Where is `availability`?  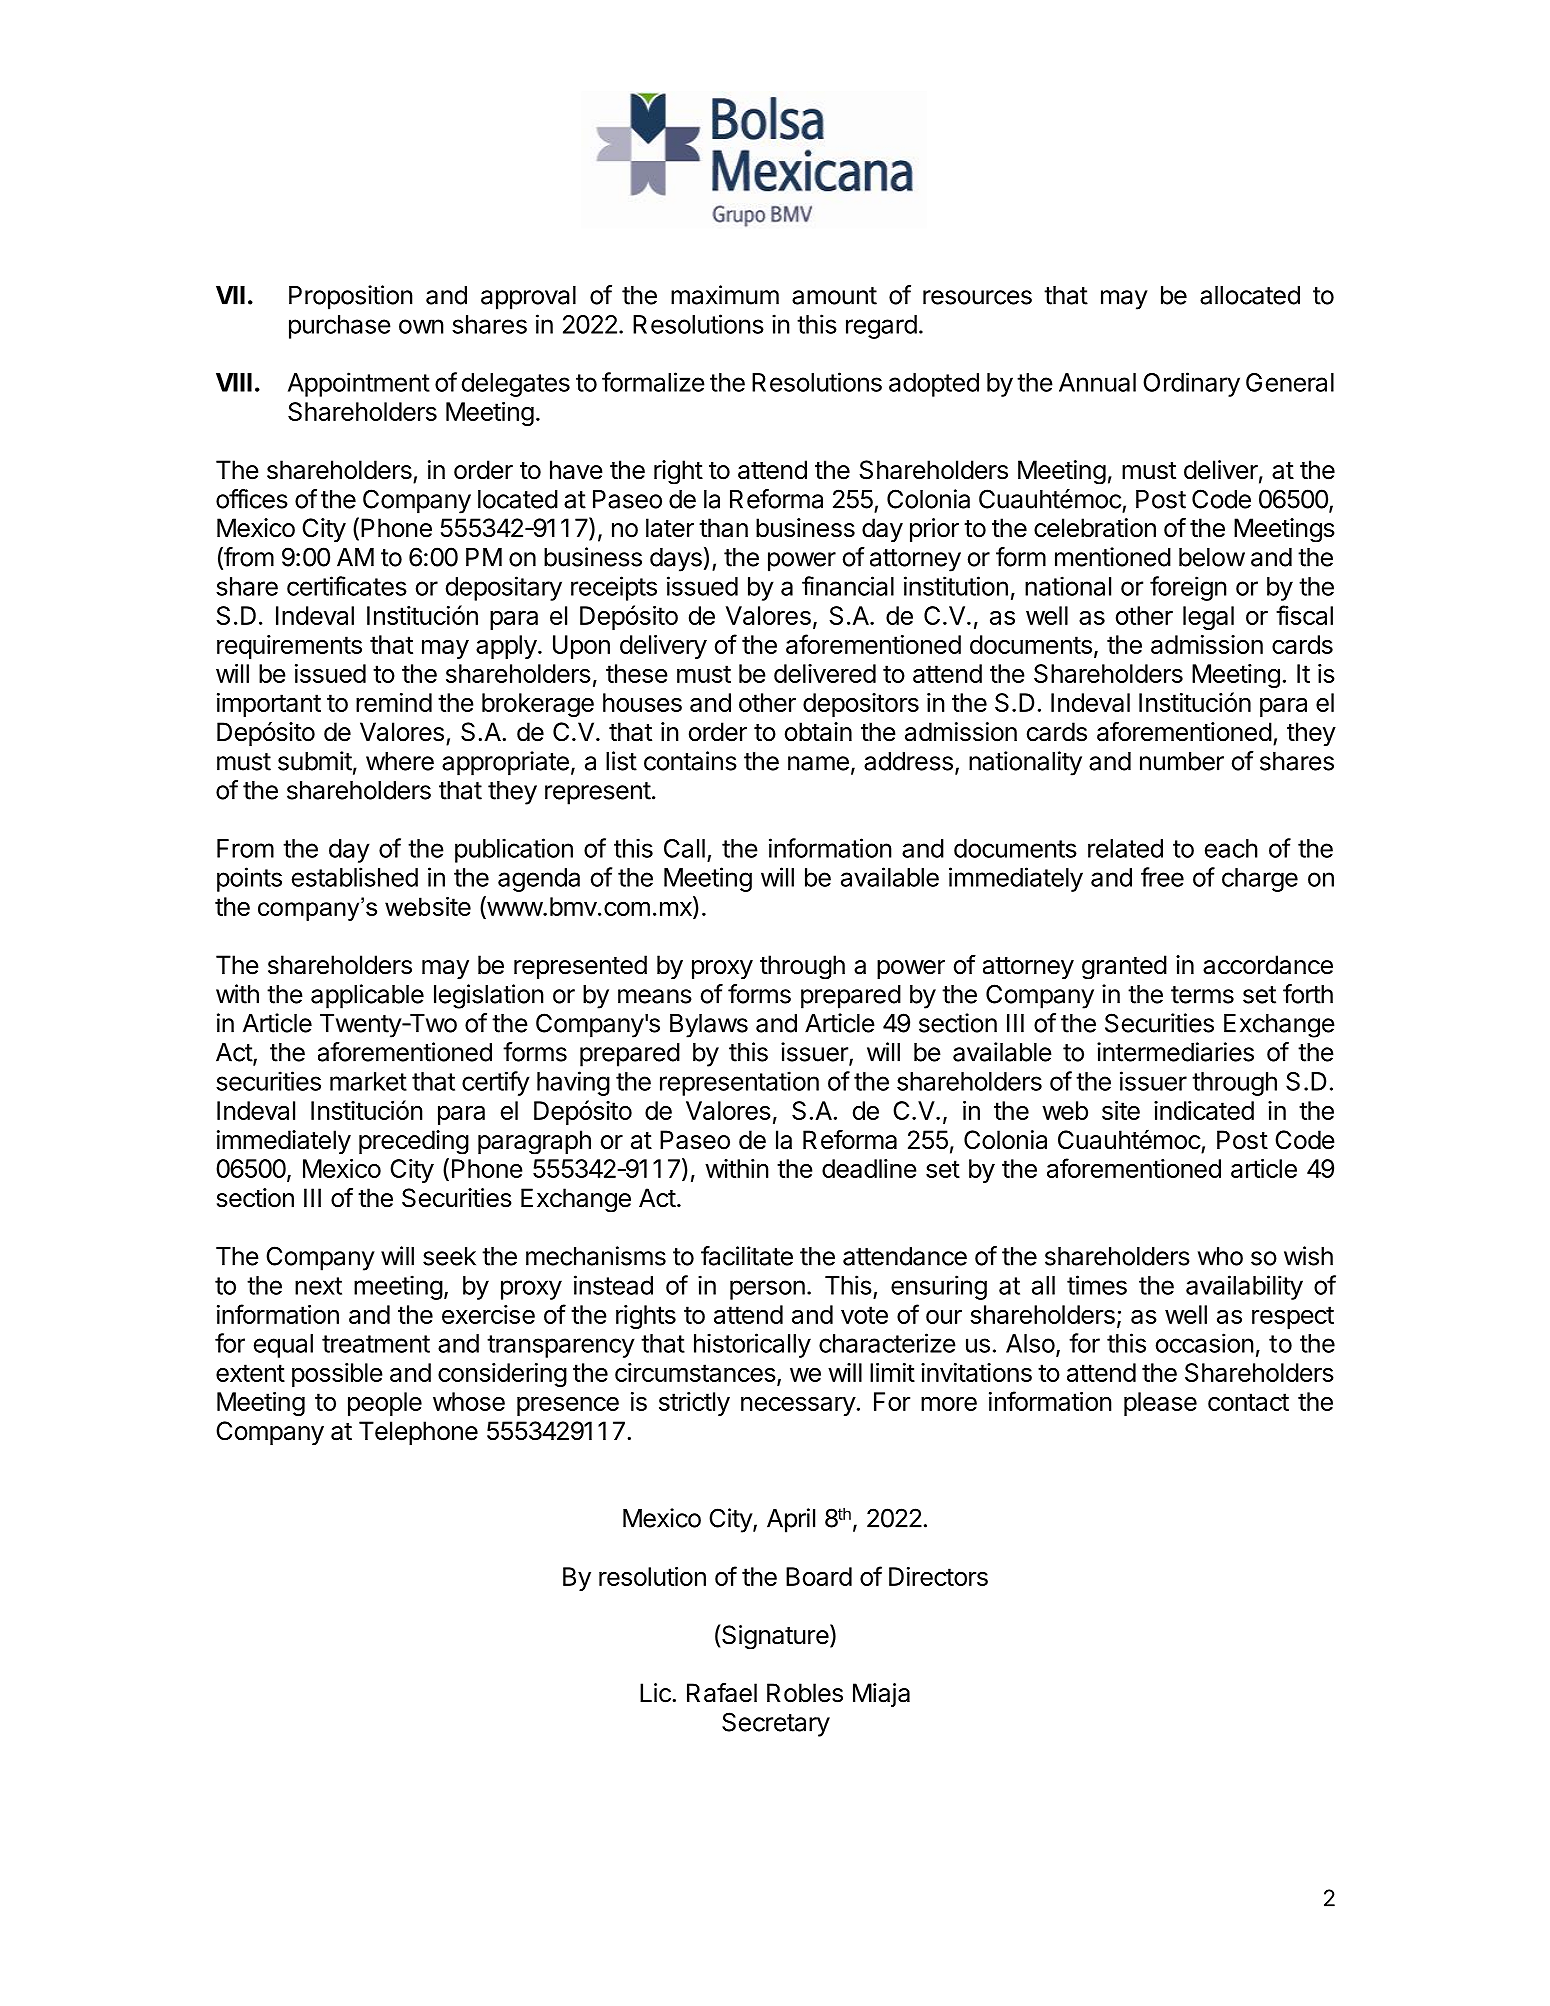 availability is located at coordinates (1244, 1287).
